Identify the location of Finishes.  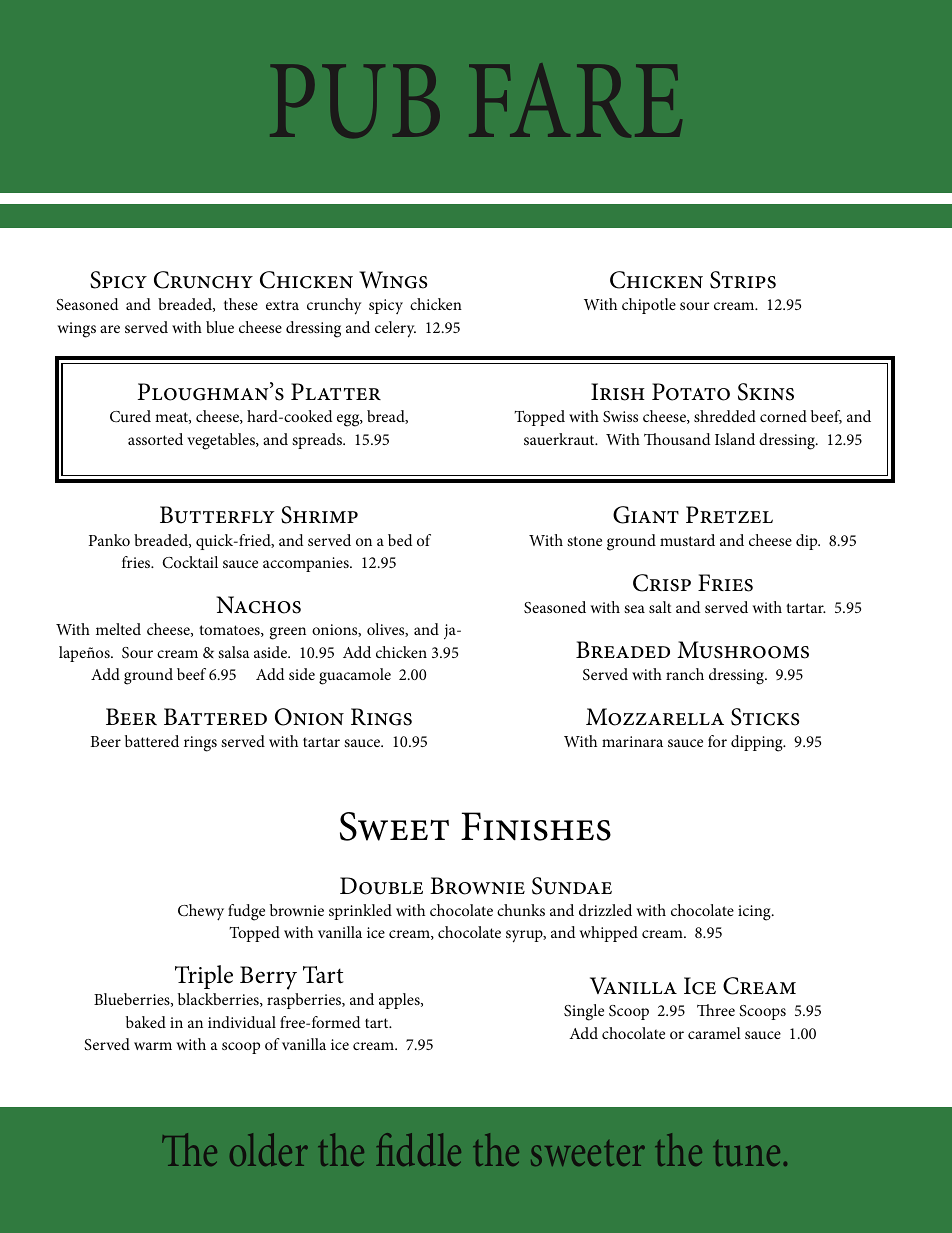
(536, 826).
